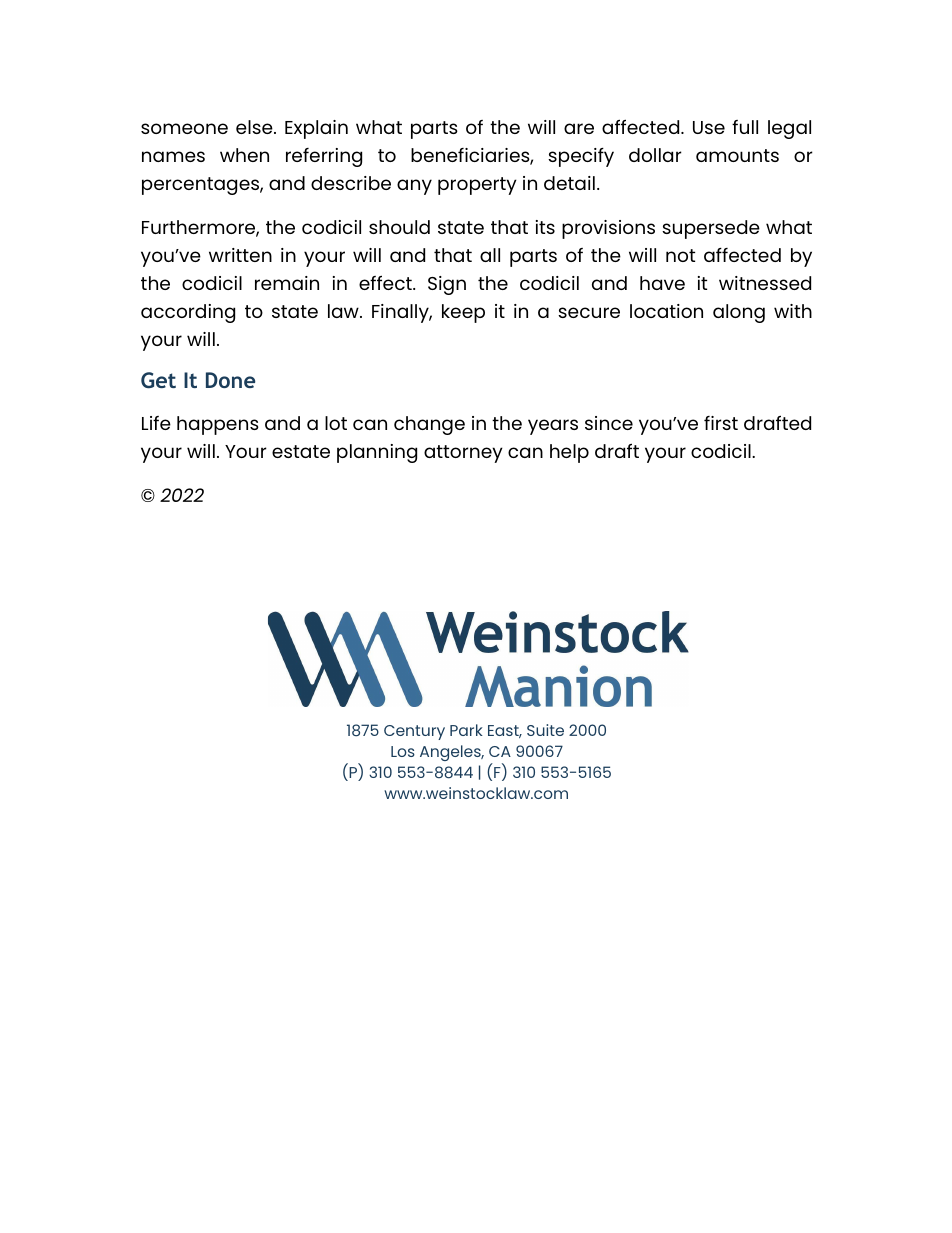 The width and height of the screenshot is (952, 1233). I want to click on property, so click(477, 186).
